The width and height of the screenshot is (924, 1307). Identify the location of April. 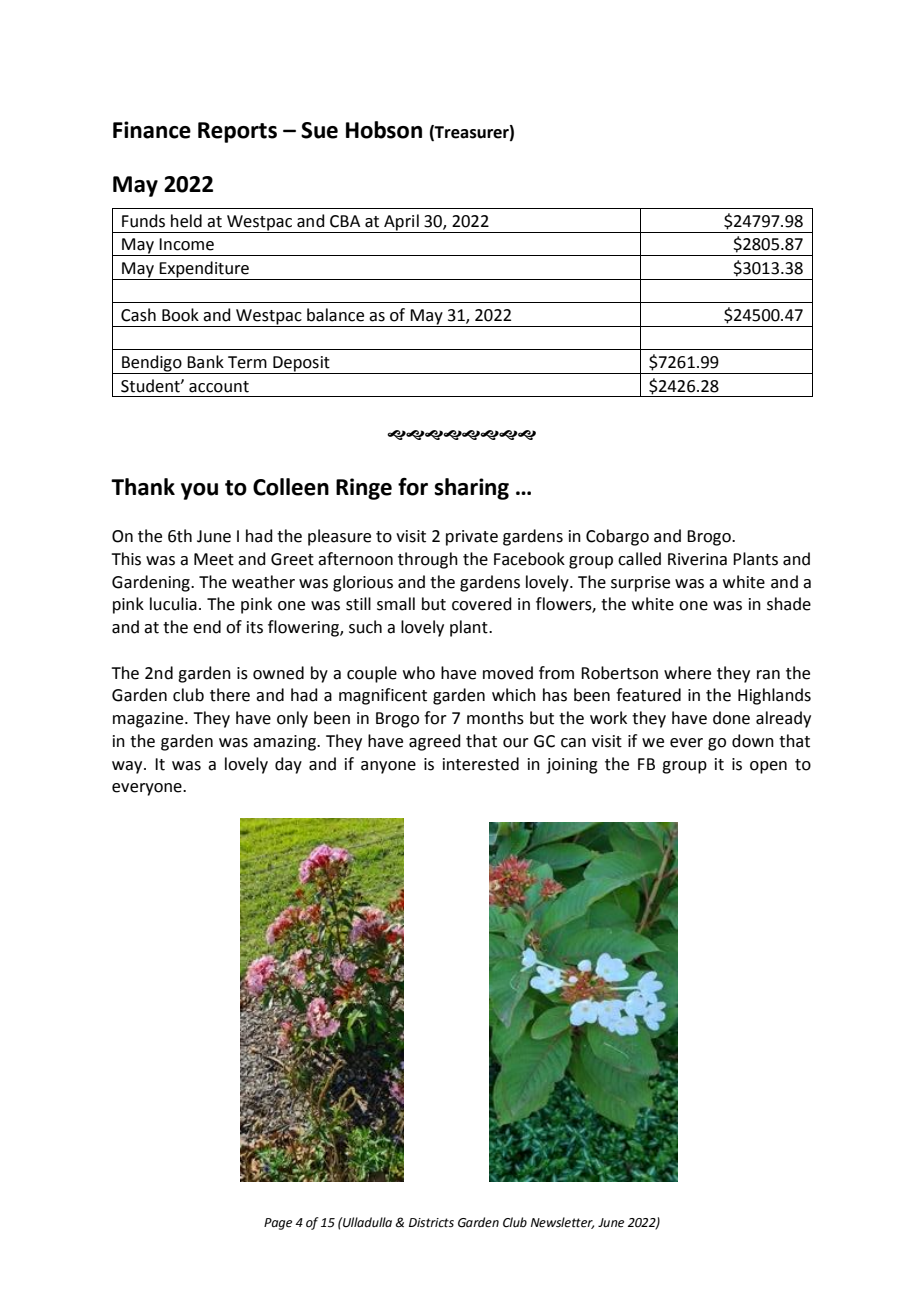
(401, 223).
